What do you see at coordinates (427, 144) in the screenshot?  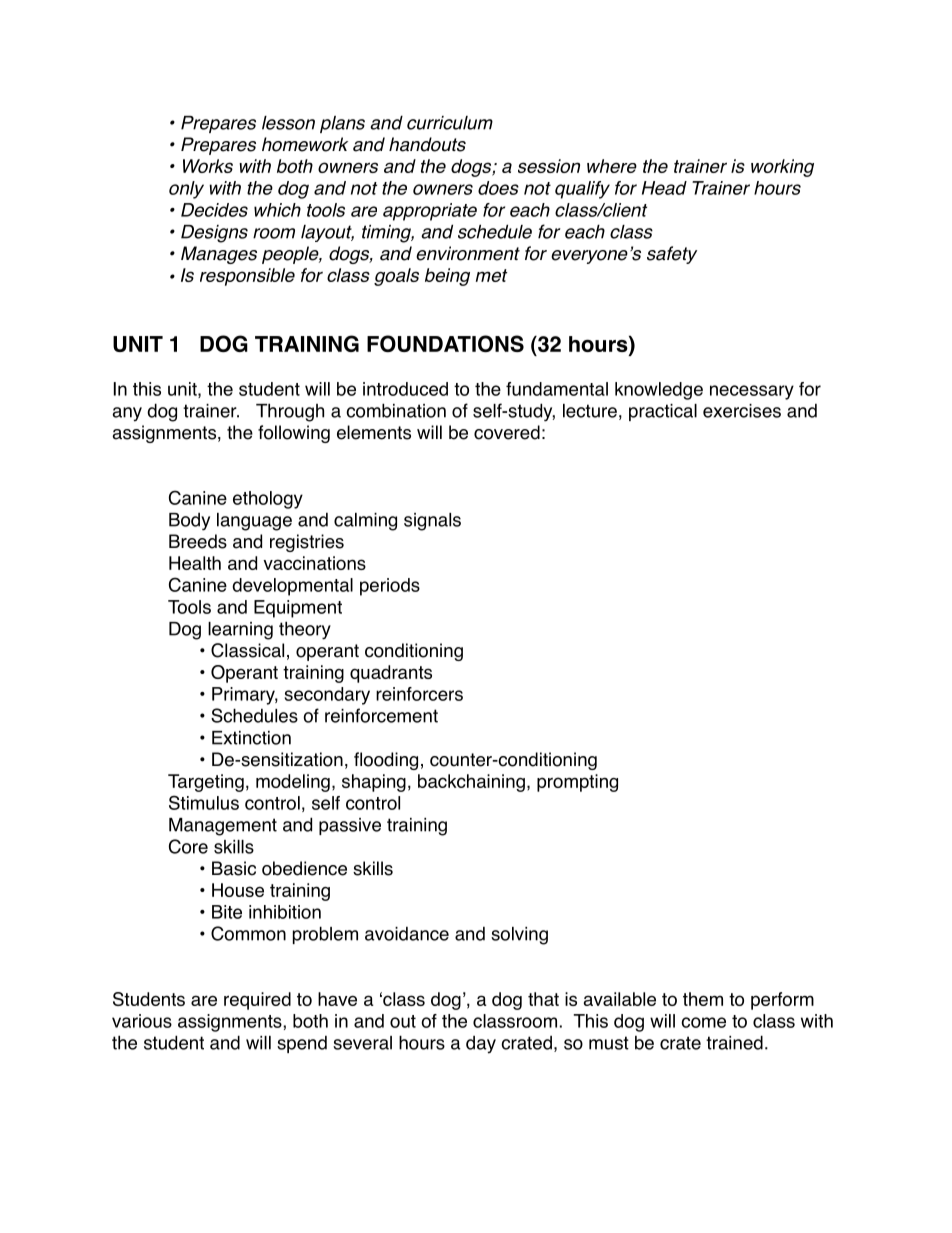 I see `handouts` at bounding box center [427, 144].
